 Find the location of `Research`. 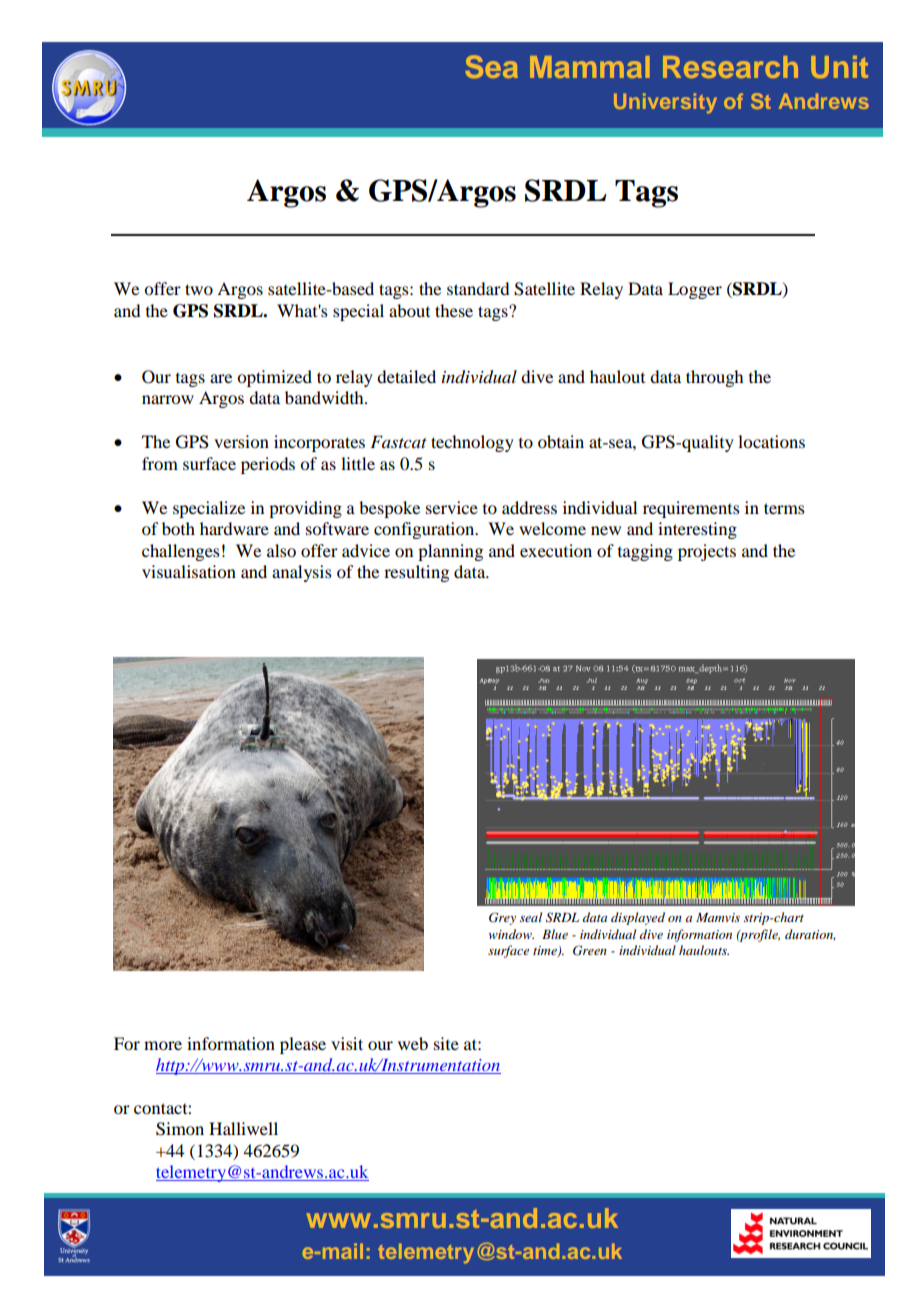

Research is located at coordinates (730, 67).
